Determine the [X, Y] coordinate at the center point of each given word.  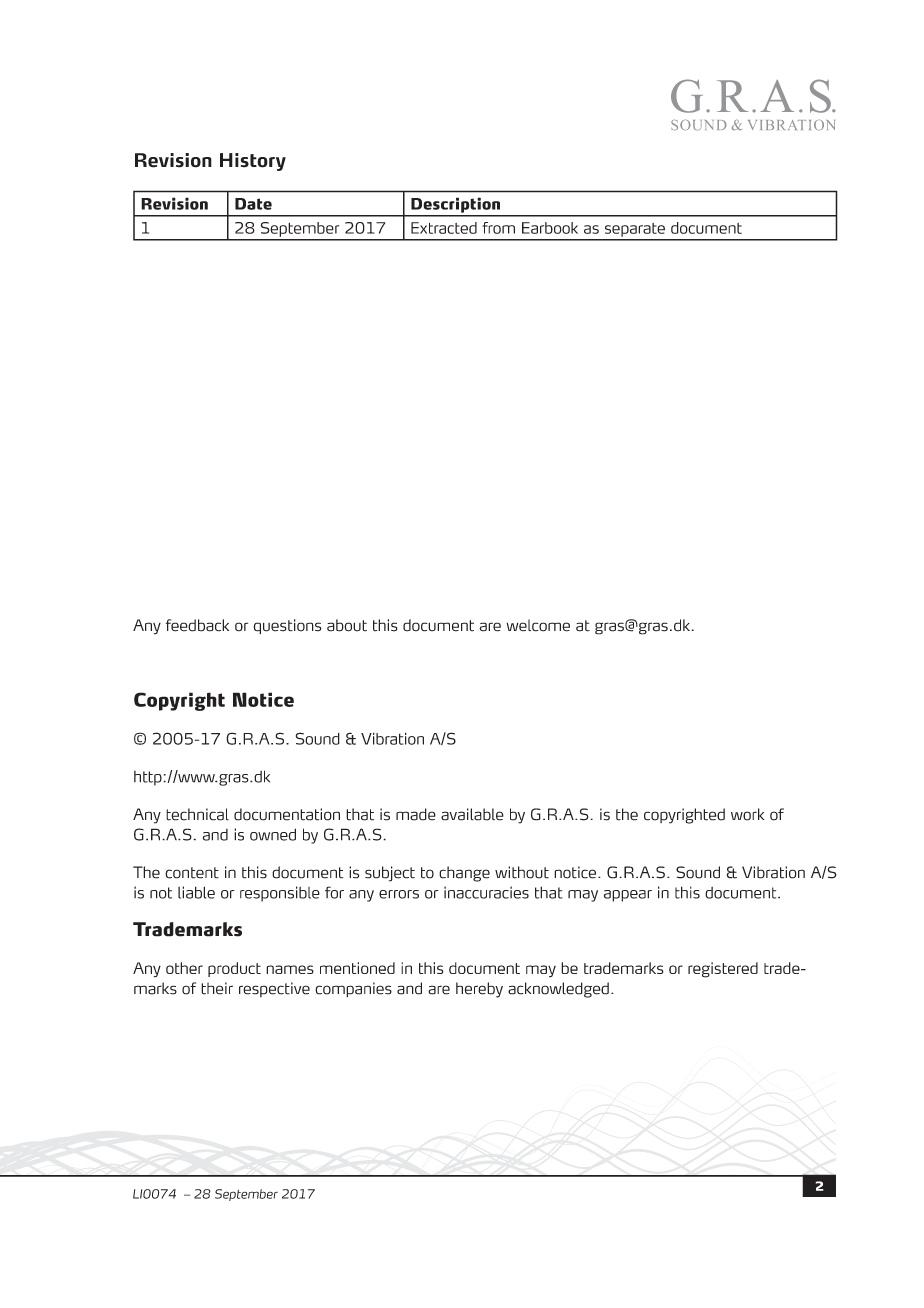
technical [197, 814]
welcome [538, 625]
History [253, 162]
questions [287, 626]
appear [628, 896]
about [347, 625]
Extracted [444, 228]
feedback [197, 625]
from [498, 228]
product [234, 969]
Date [253, 204]
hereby [479, 990]
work [747, 814]
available [472, 814]
